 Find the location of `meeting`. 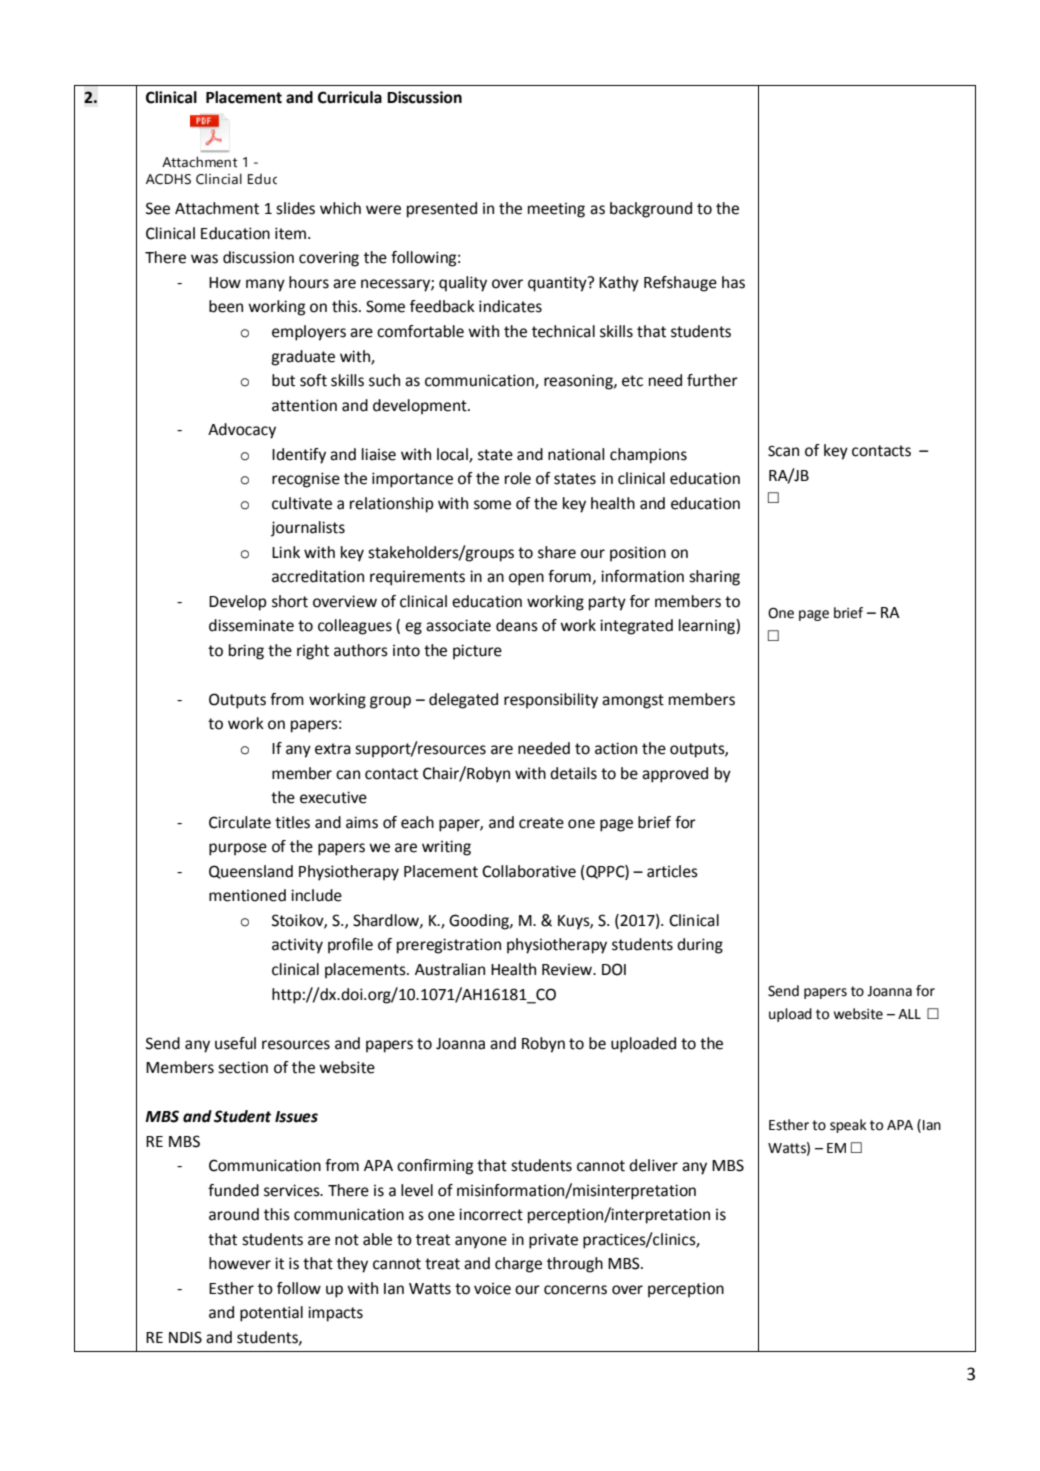

meeting is located at coordinates (556, 210).
